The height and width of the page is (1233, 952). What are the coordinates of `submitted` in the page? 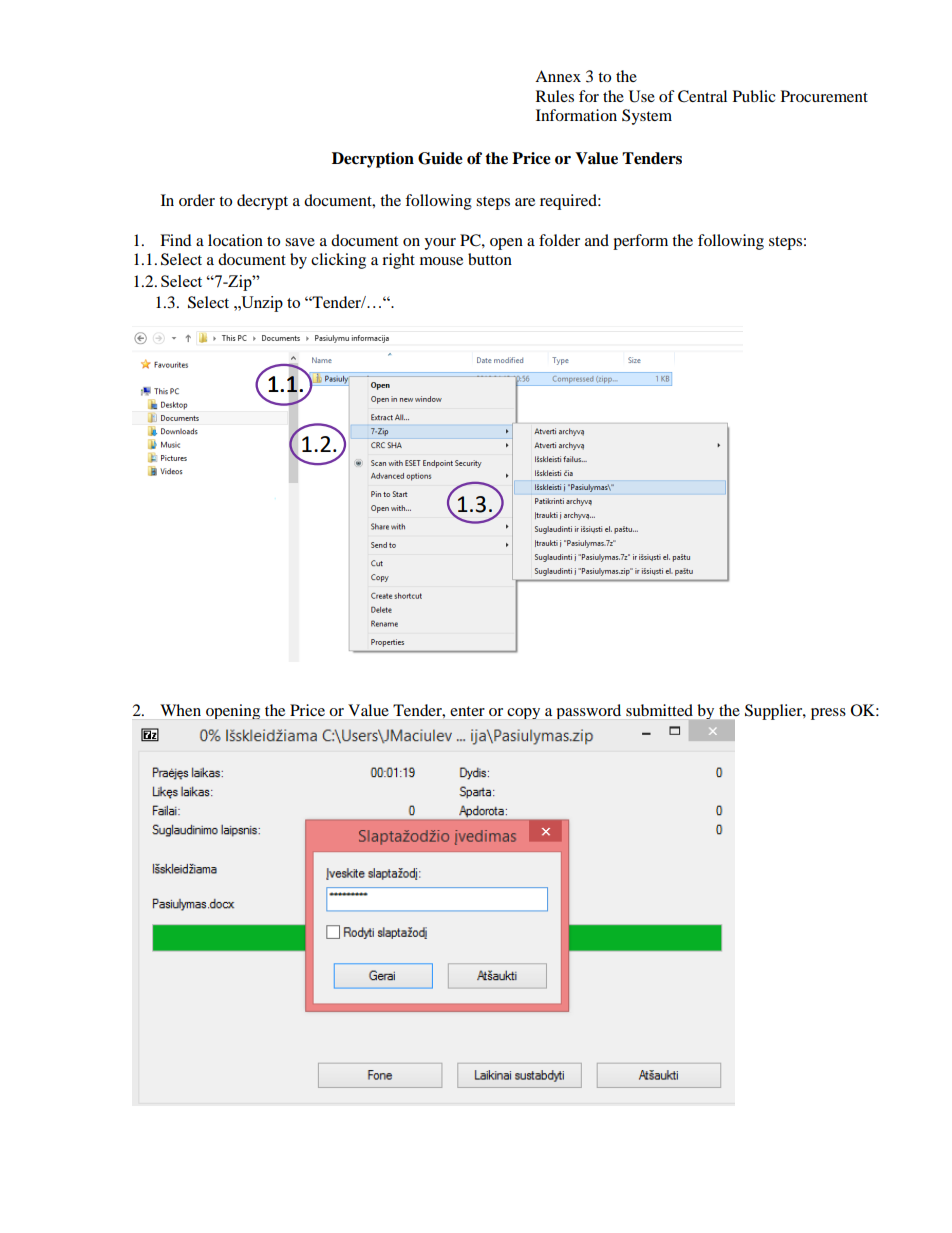 It's located at (659, 710).
